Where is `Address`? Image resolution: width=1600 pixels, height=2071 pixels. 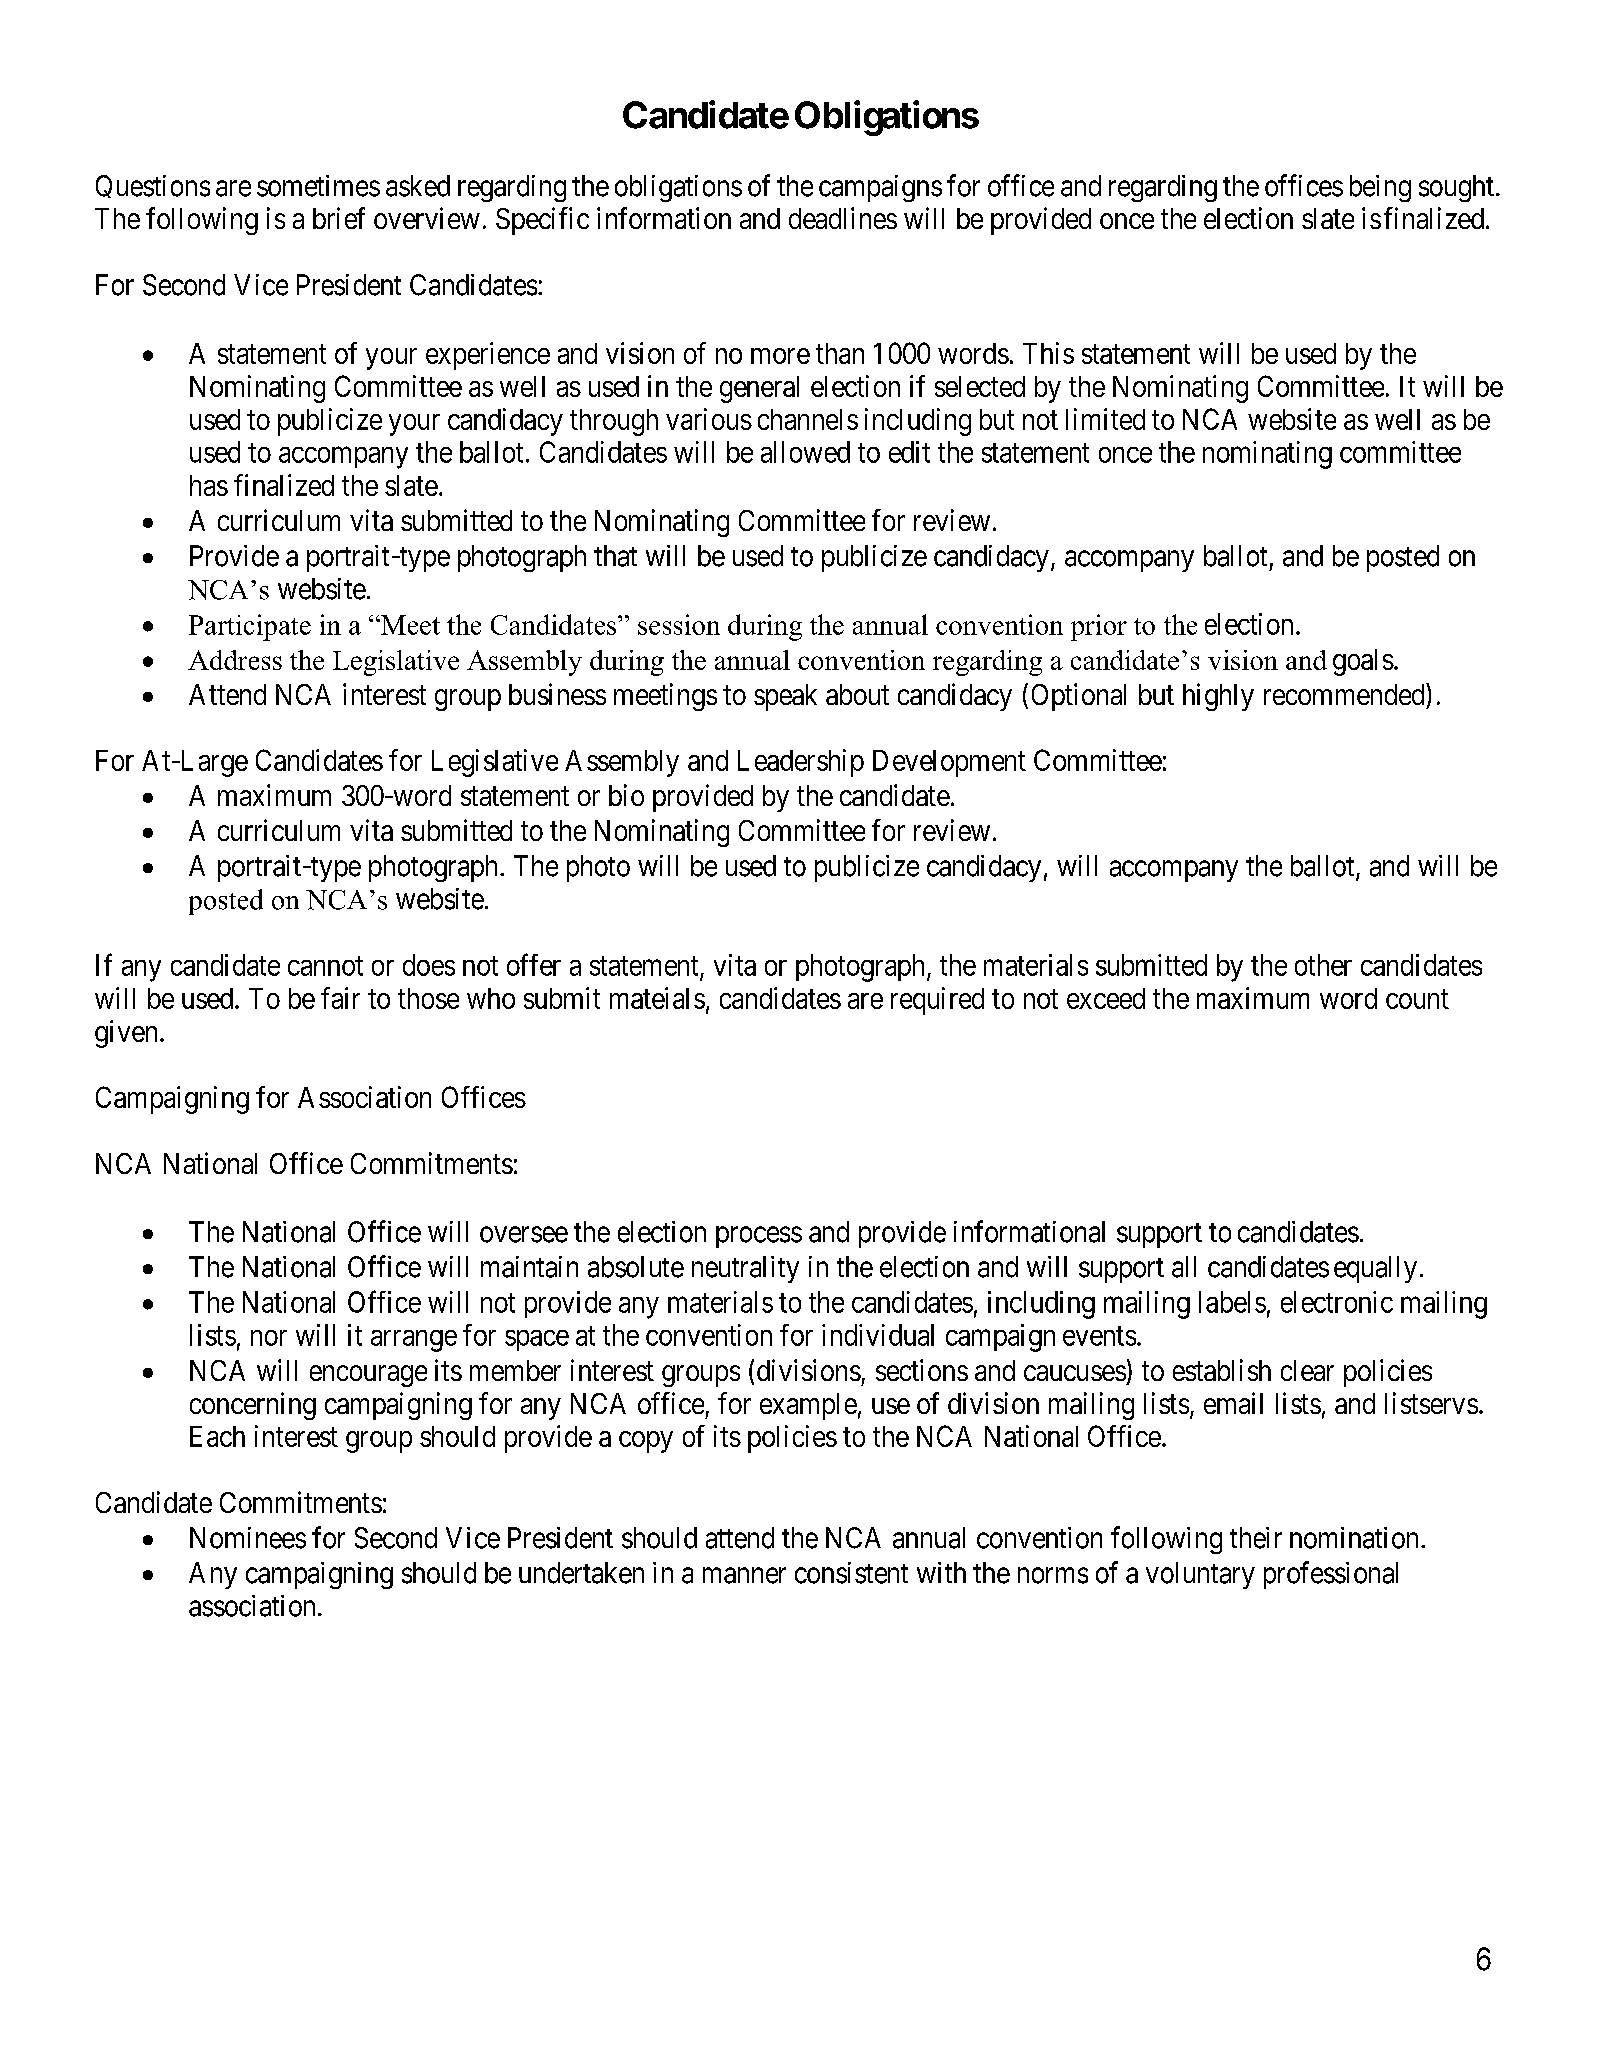 Address is located at coordinates (235, 660).
